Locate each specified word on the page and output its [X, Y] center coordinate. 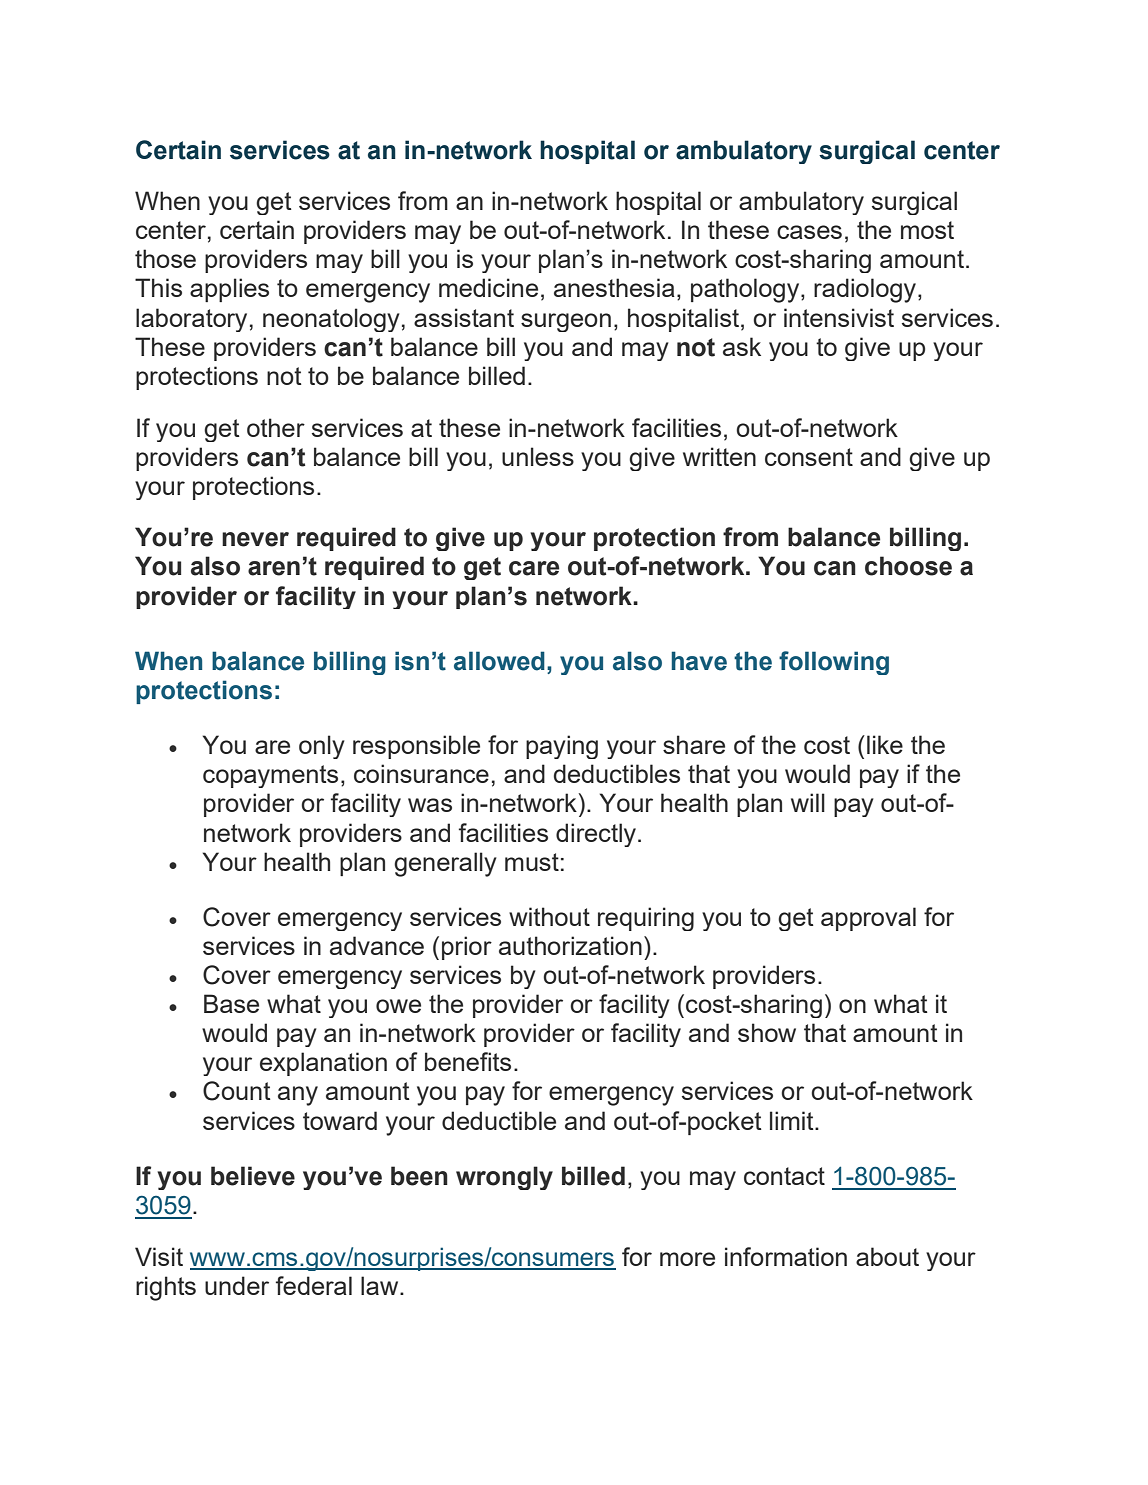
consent [809, 457]
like [885, 744]
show [767, 1032]
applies [229, 290]
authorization [570, 945]
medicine [488, 287]
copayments [270, 776]
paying [562, 747]
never [255, 539]
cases [809, 232]
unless [538, 456]
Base [231, 1003]
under [237, 1285]
